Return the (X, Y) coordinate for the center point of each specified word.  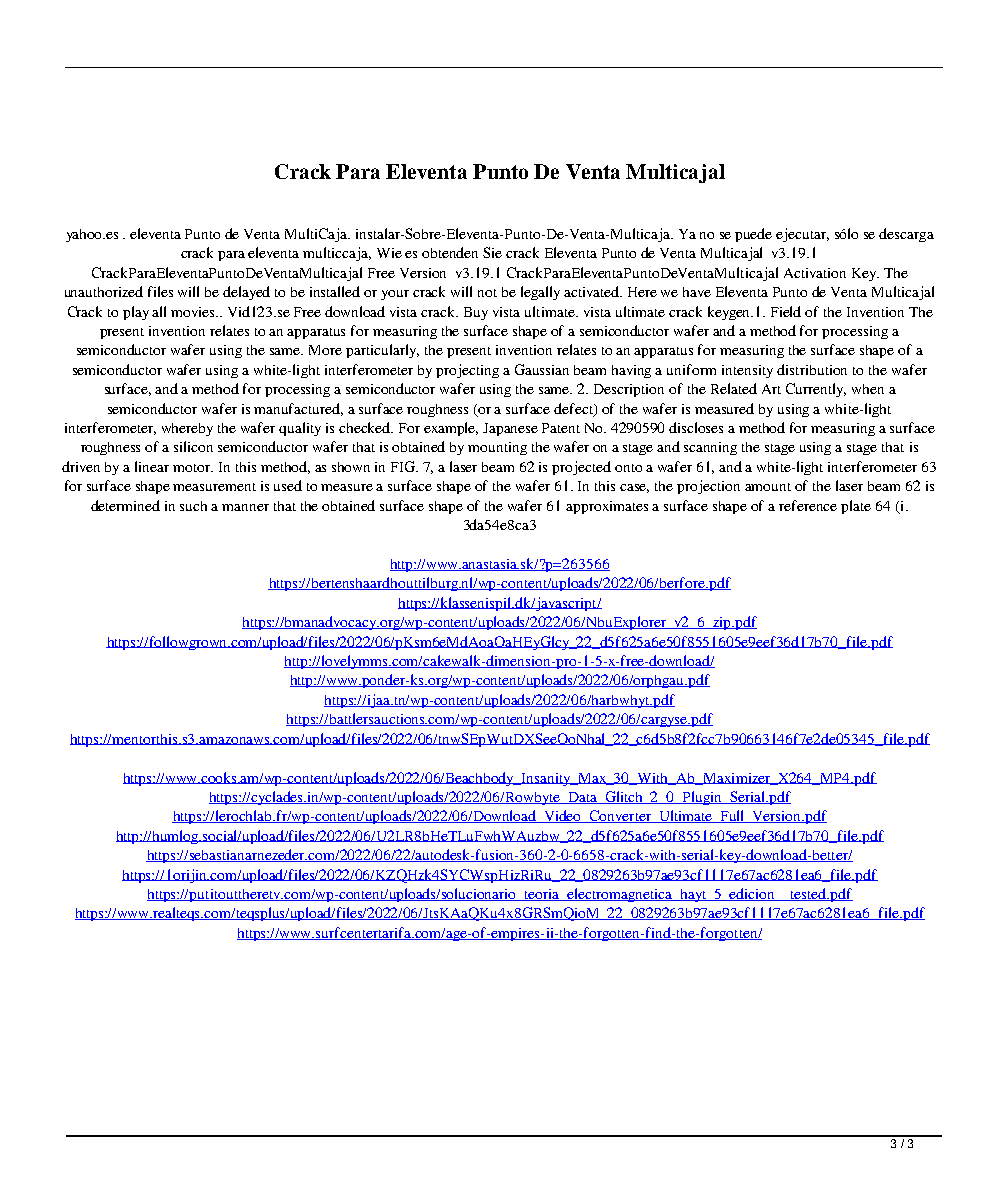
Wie (389, 253)
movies (194, 312)
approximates (607, 507)
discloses (696, 427)
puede (753, 235)
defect (575, 409)
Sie (492, 252)
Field (786, 311)
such (193, 506)
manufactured (298, 409)
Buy (476, 313)
